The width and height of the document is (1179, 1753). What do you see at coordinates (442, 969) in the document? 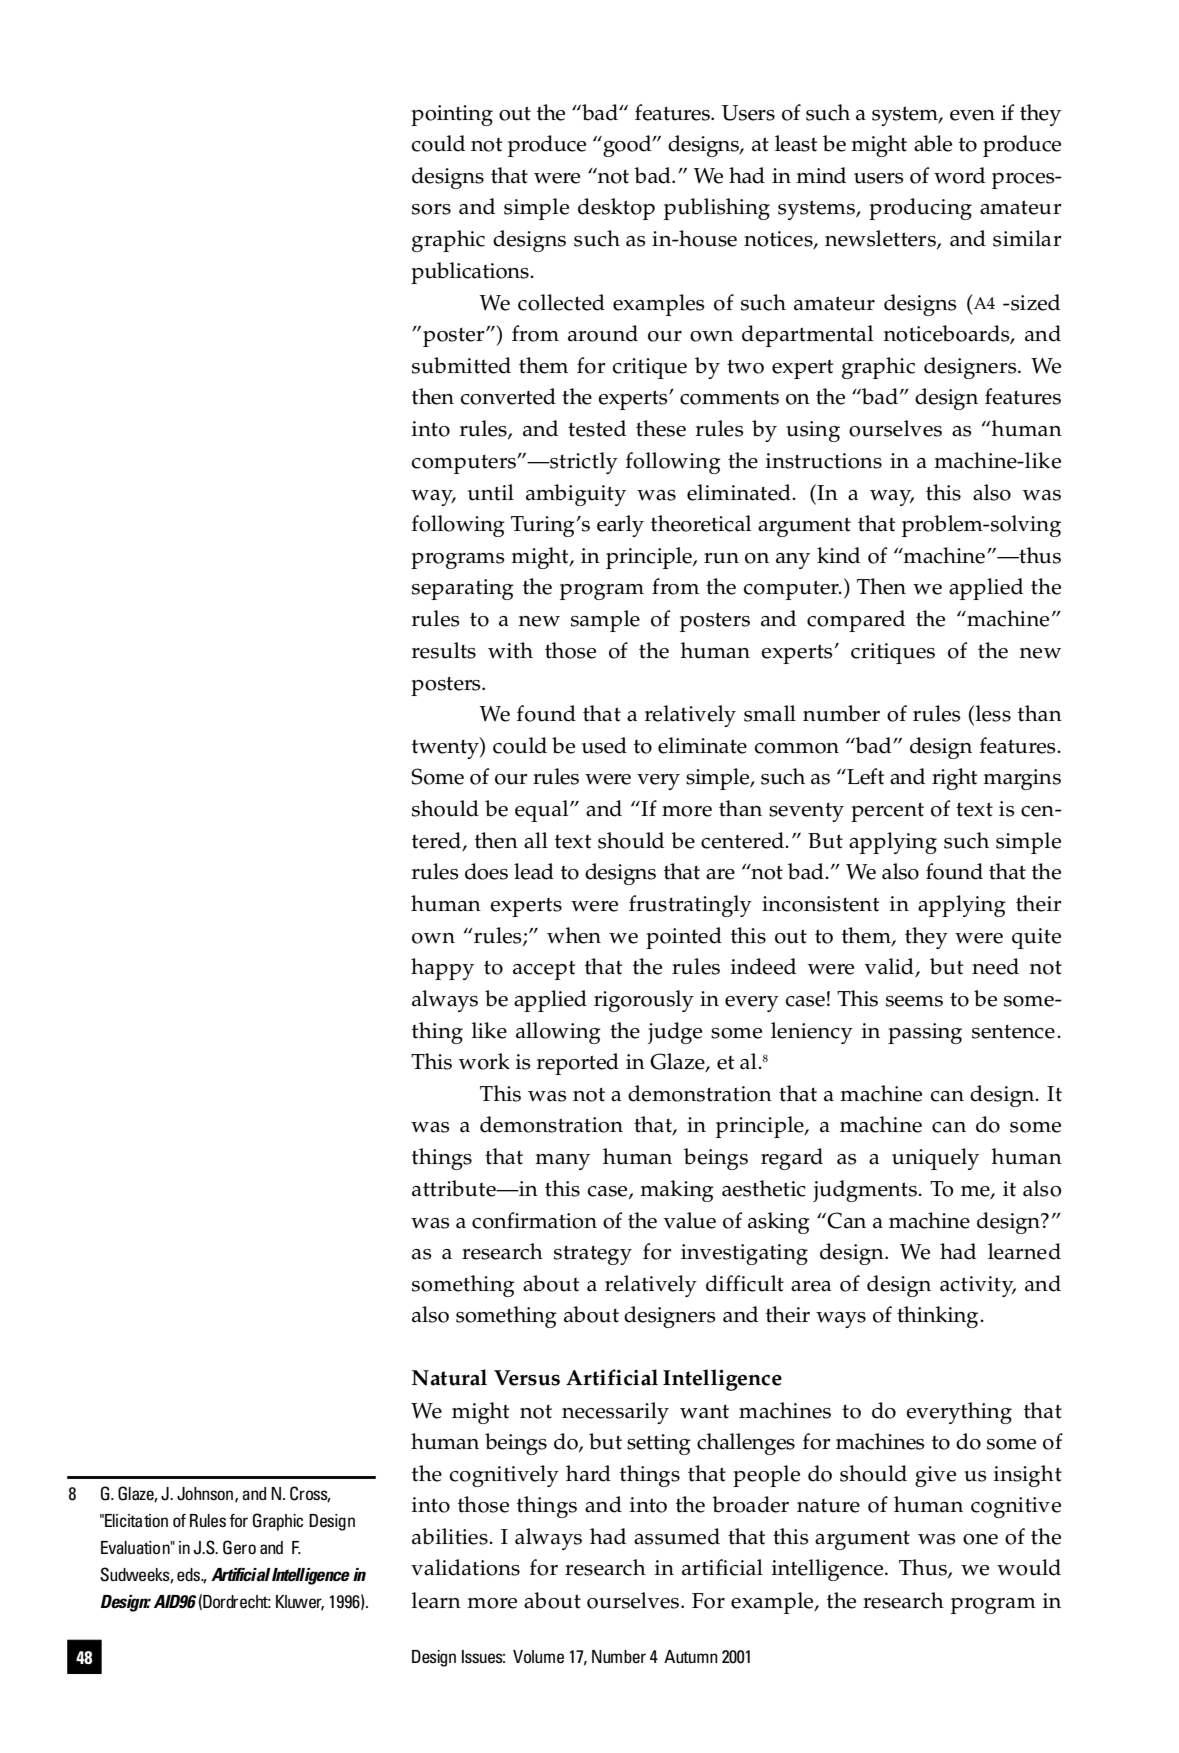
I see `happy` at bounding box center [442, 969].
